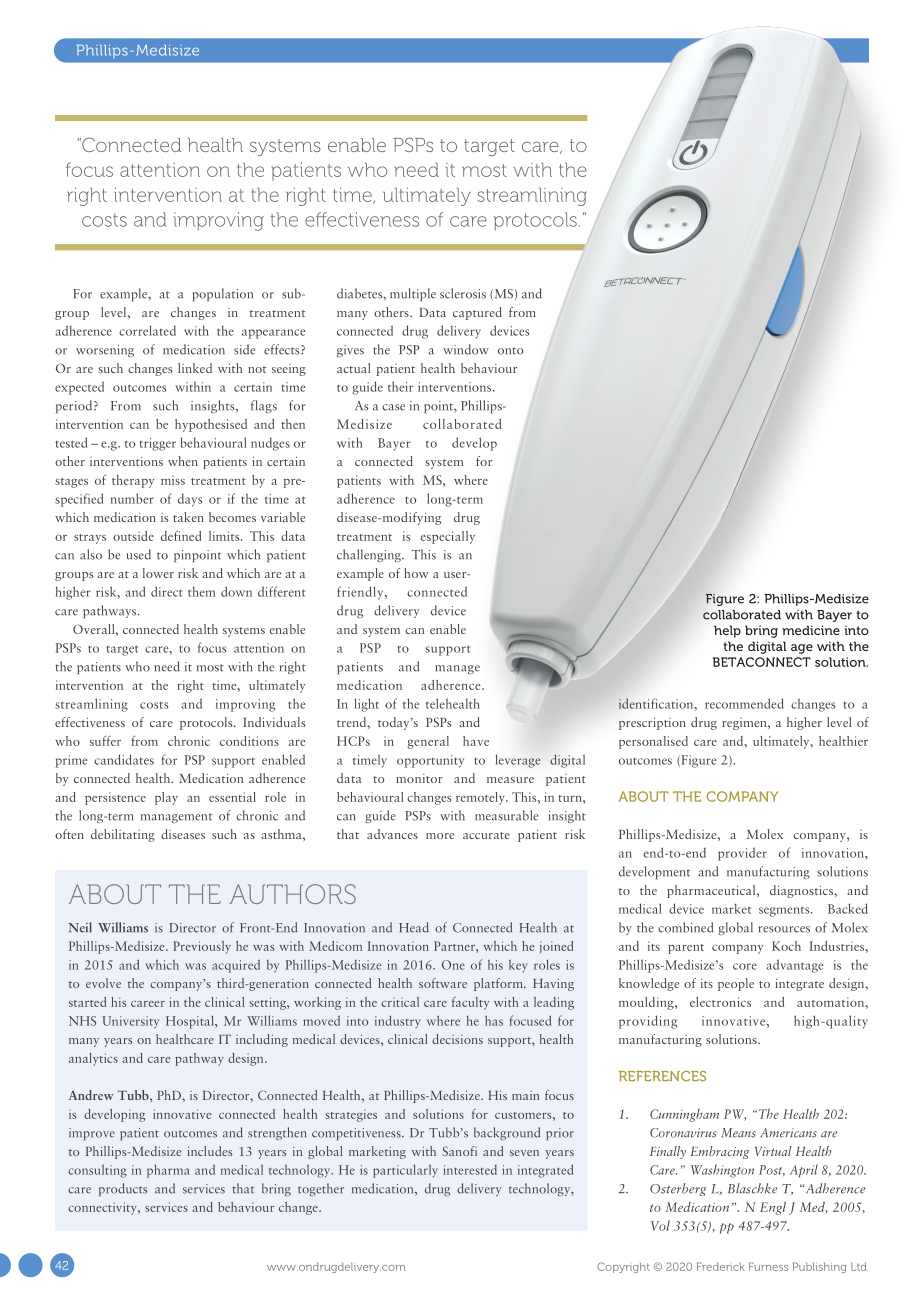 This screenshot has width=924, height=1308. I want to click on electronics, so click(720, 1002).
